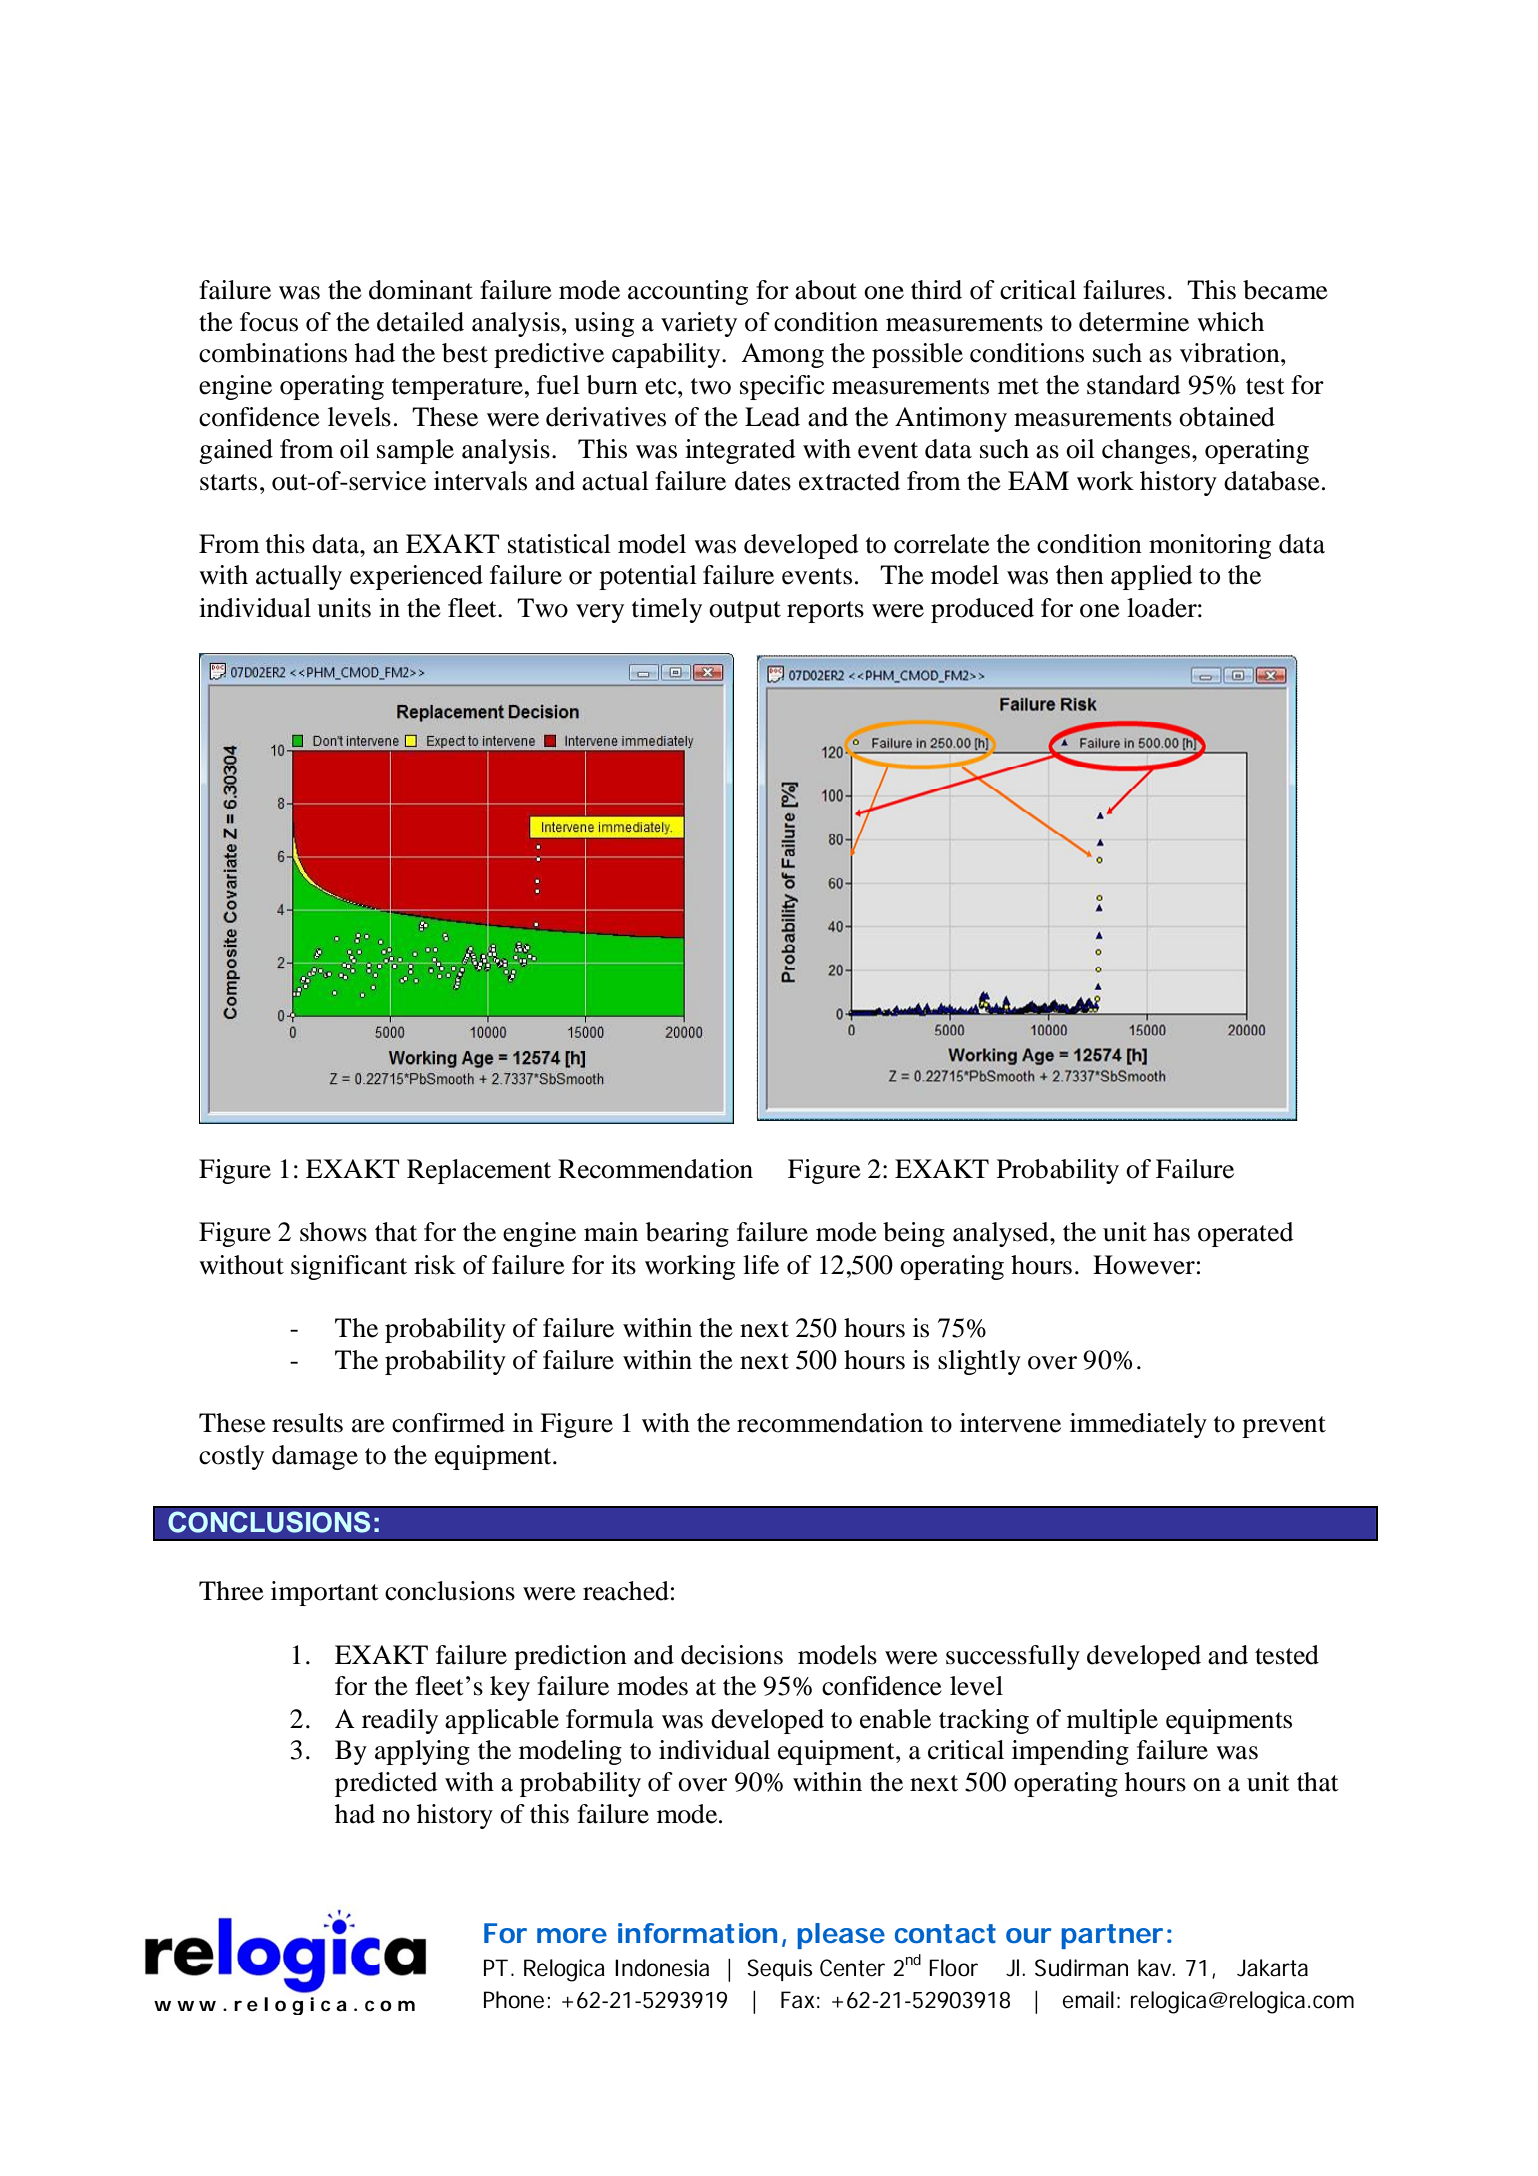 The image size is (1538, 2176). I want to click on Phone, so click(514, 2000).
